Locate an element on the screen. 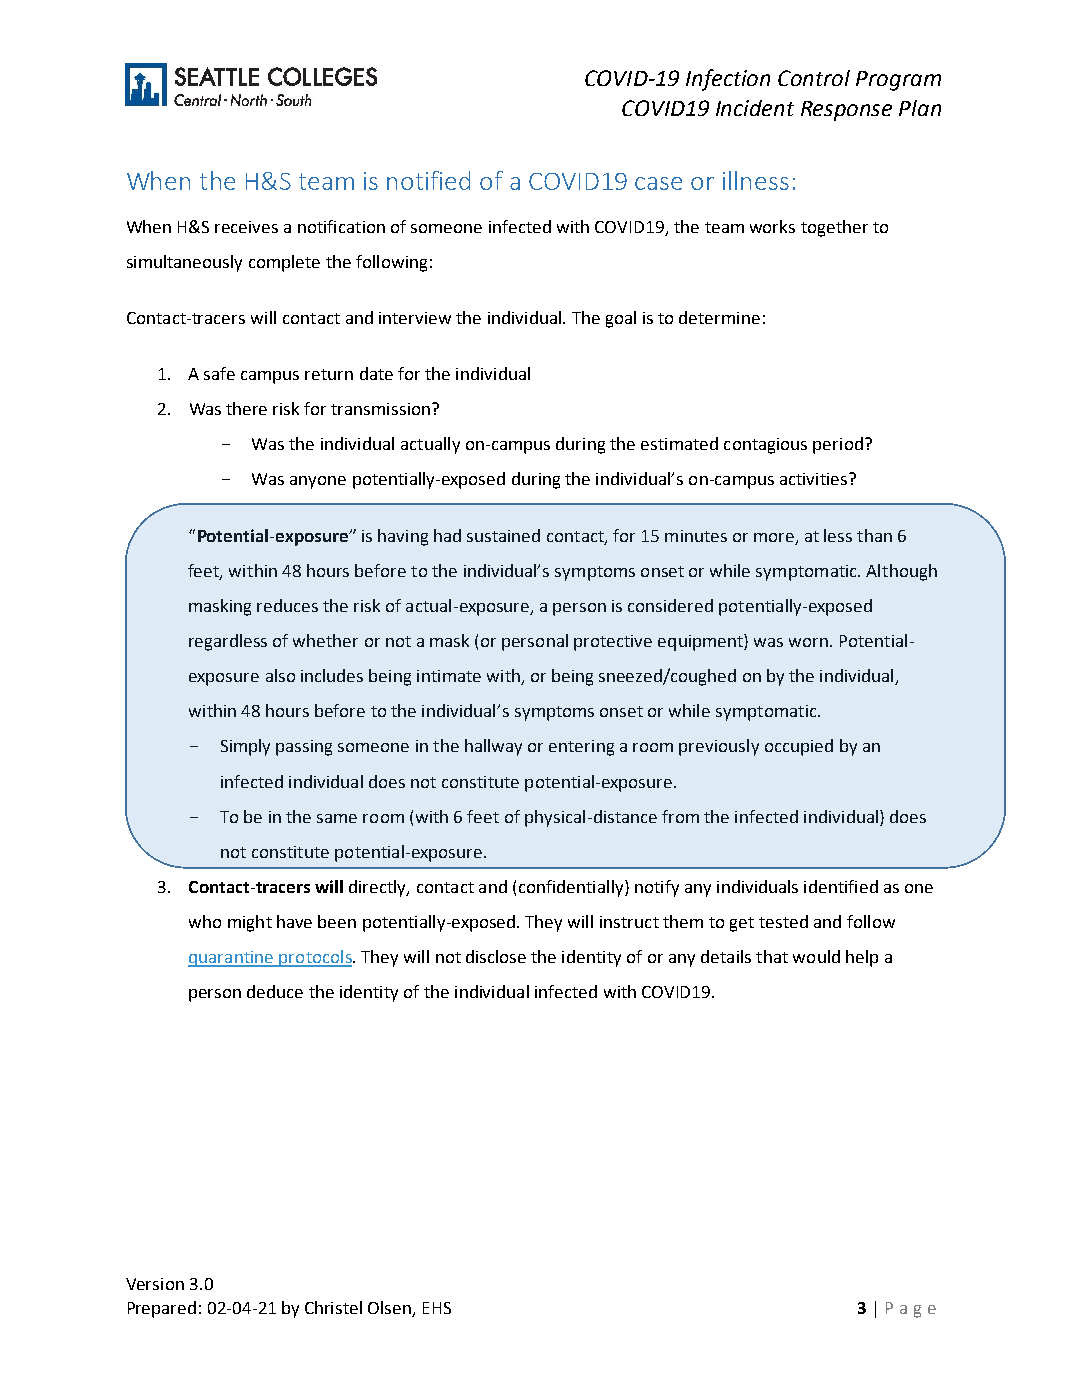 The width and height of the screenshot is (1068, 1382). Simply is located at coordinates (245, 747).
